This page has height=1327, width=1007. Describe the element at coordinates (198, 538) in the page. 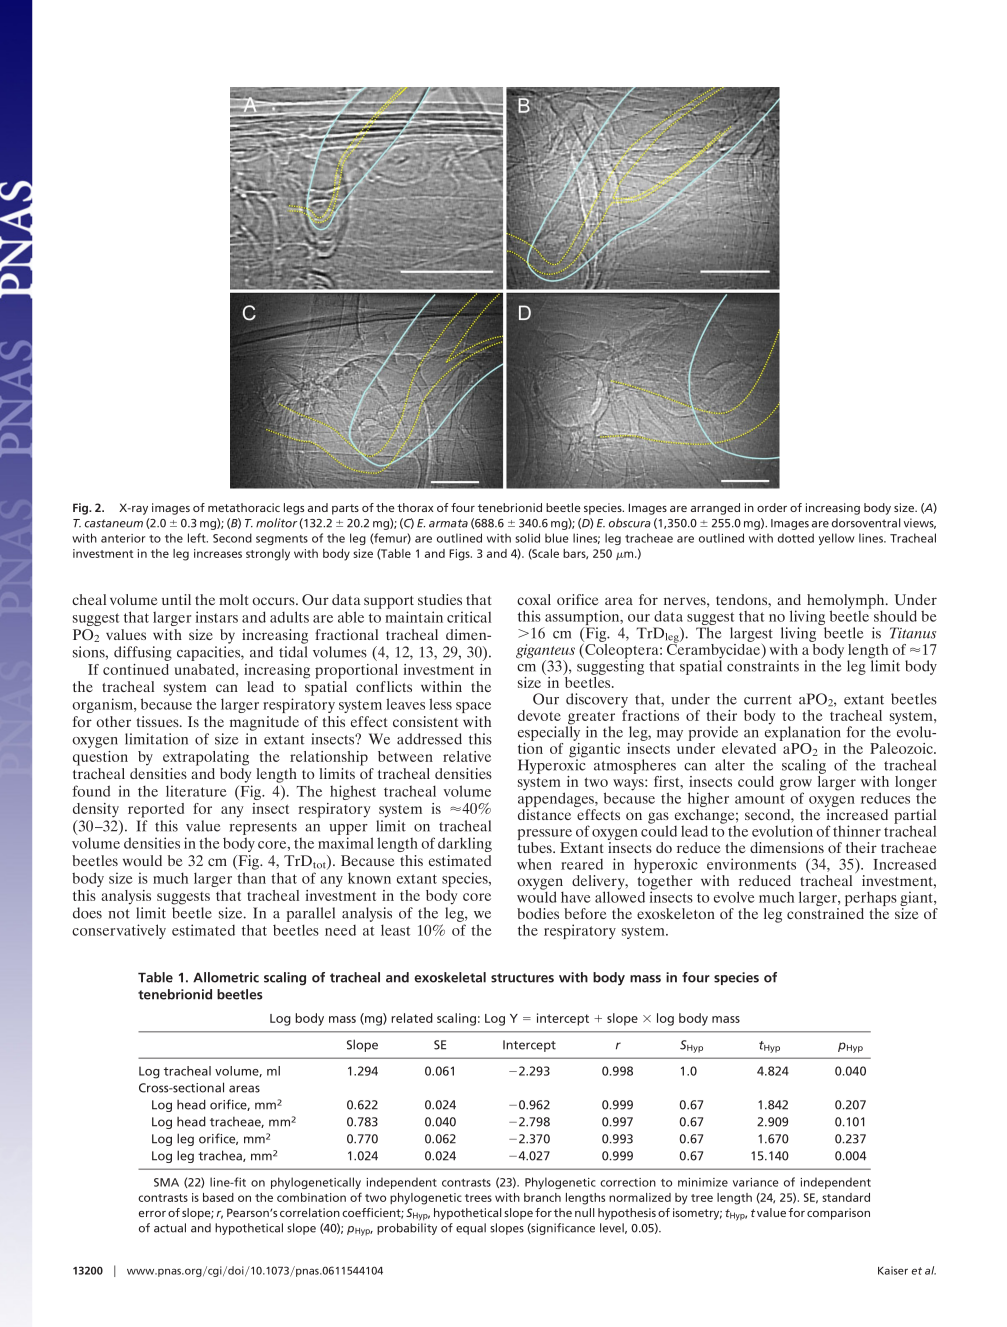

I see `left` at that location.
